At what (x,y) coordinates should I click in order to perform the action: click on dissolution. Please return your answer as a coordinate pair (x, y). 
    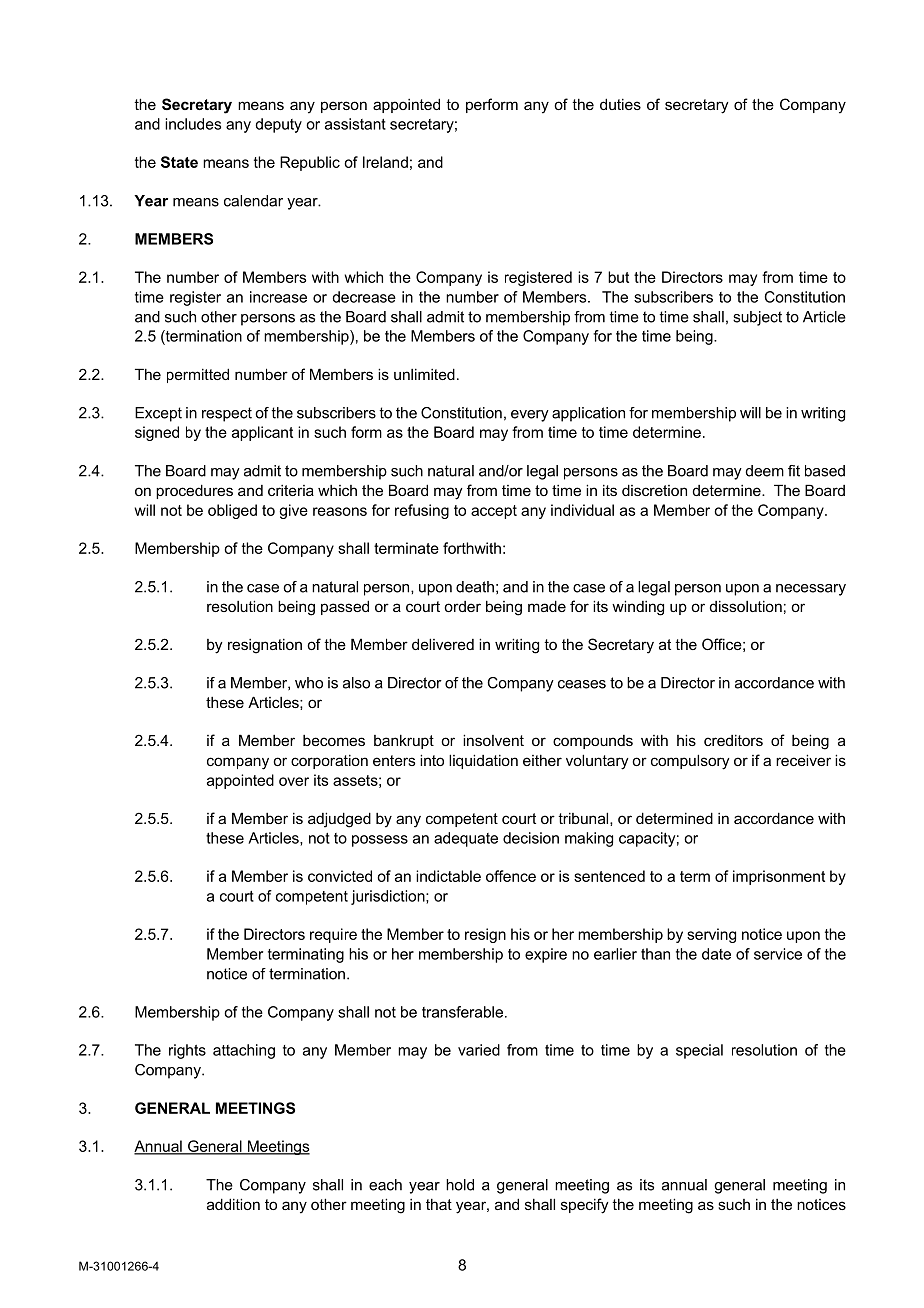
    Looking at the image, I should click on (746, 606).
